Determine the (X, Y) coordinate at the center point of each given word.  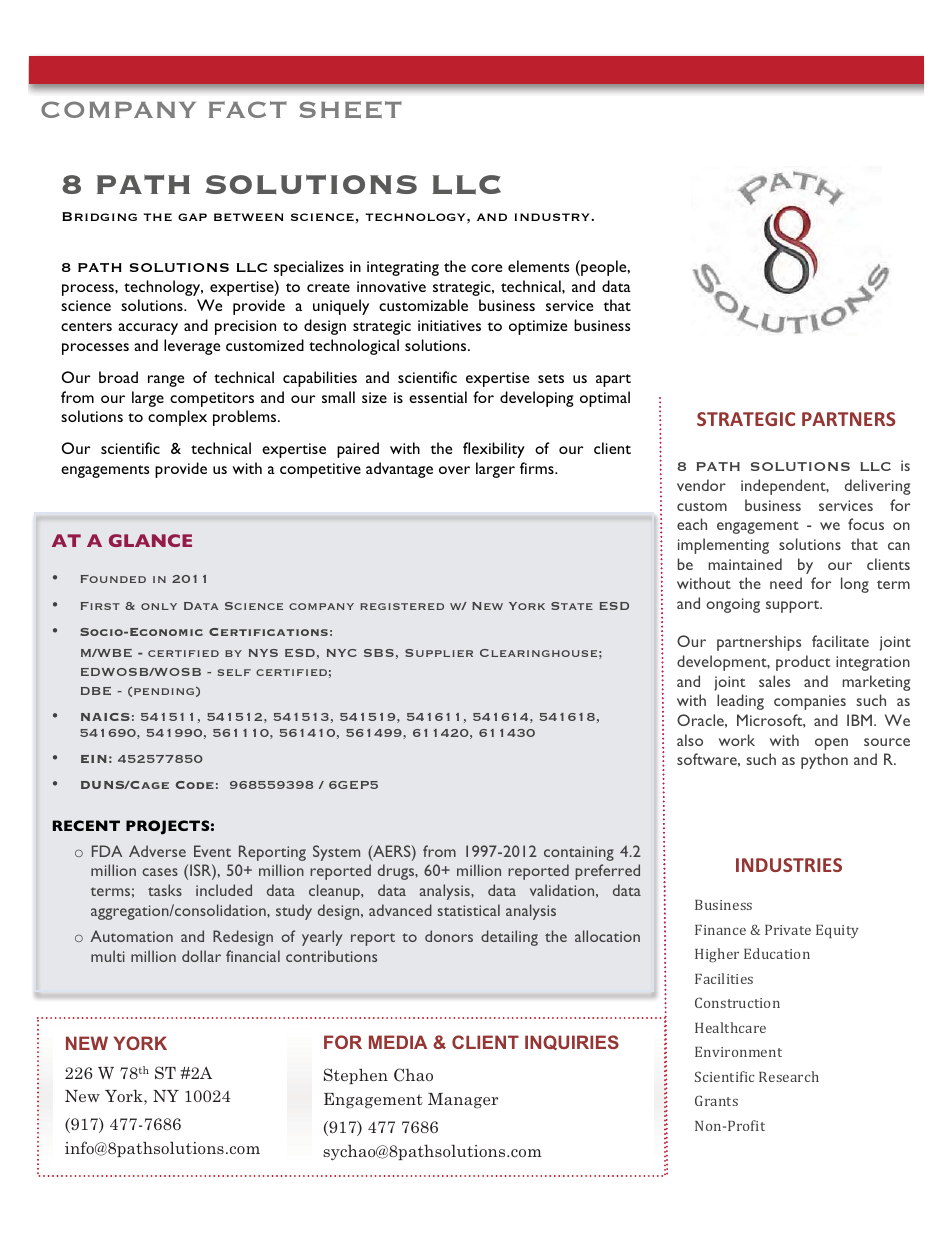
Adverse (157, 851)
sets (551, 378)
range (166, 381)
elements (538, 266)
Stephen (356, 1076)
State (572, 606)
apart (613, 380)
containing (579, 853)
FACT (248, 109)
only (159, 606)
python (824, 761)
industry (553, 217)
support (794, 606)
